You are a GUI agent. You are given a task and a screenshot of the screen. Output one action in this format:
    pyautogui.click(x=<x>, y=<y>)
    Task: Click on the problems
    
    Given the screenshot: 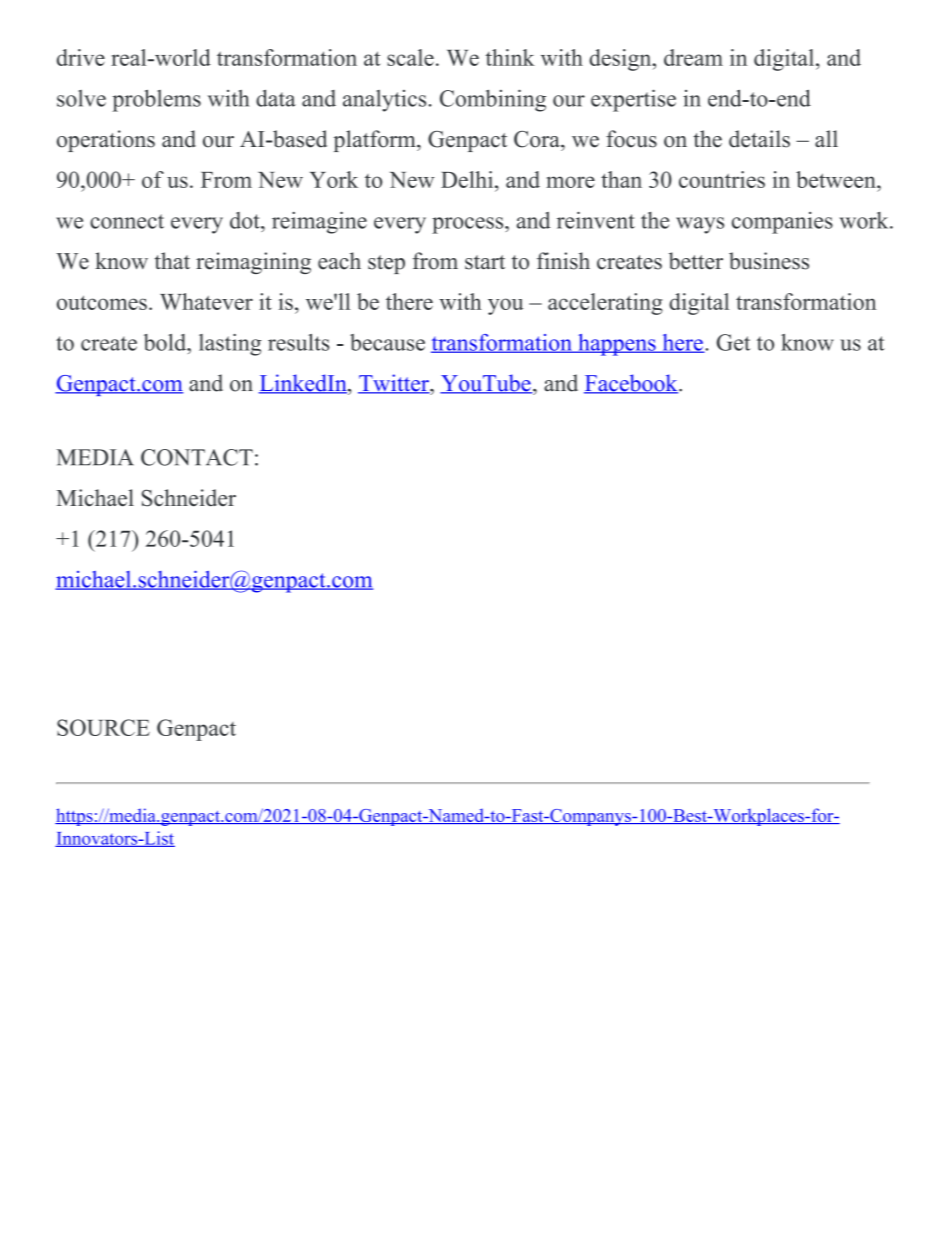 What is the action you would take?
    pyautogui.click(x=156, y=100)
